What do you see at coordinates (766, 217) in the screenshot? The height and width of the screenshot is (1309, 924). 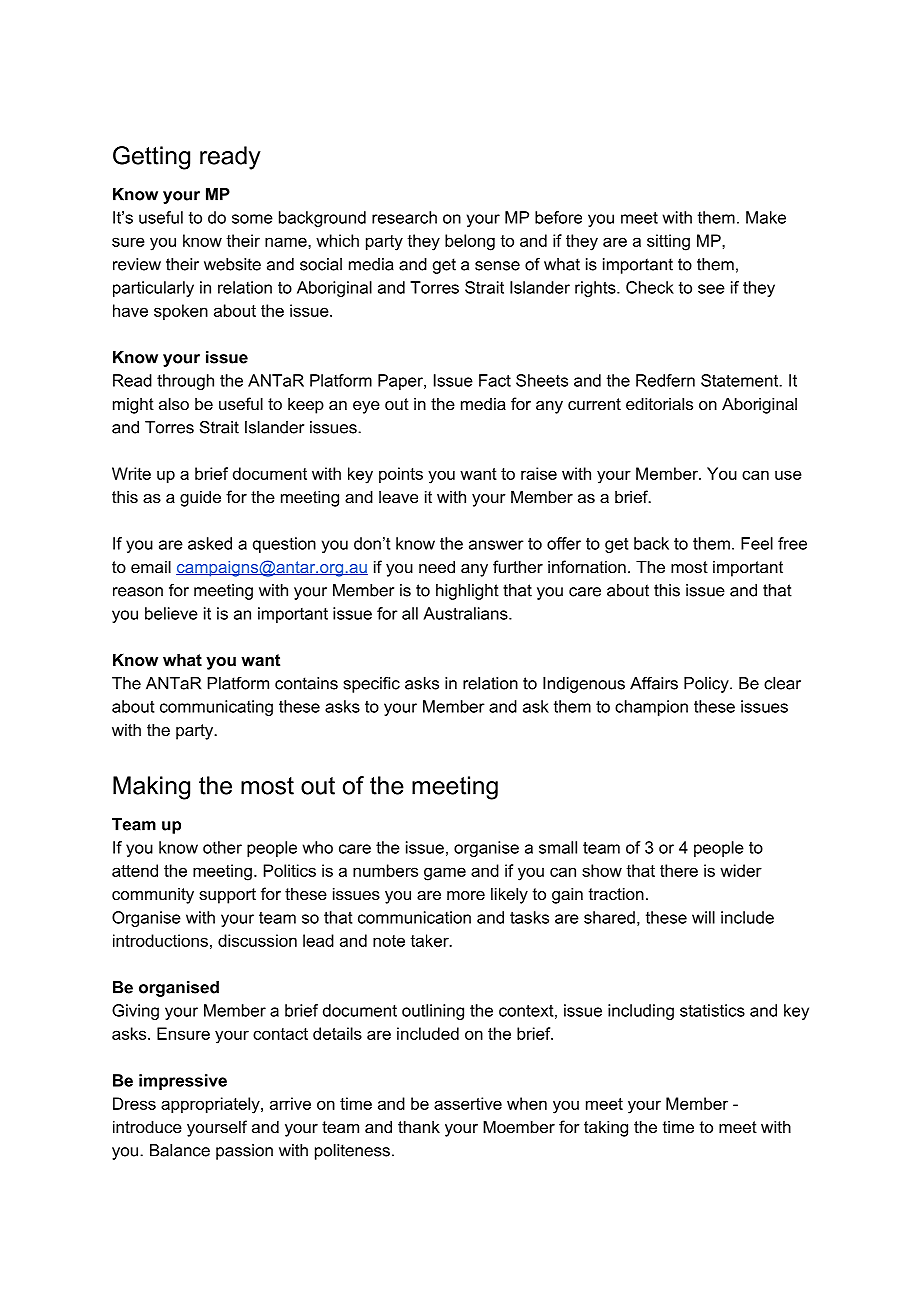 I see `Make` at bounding box center [766, 217].
